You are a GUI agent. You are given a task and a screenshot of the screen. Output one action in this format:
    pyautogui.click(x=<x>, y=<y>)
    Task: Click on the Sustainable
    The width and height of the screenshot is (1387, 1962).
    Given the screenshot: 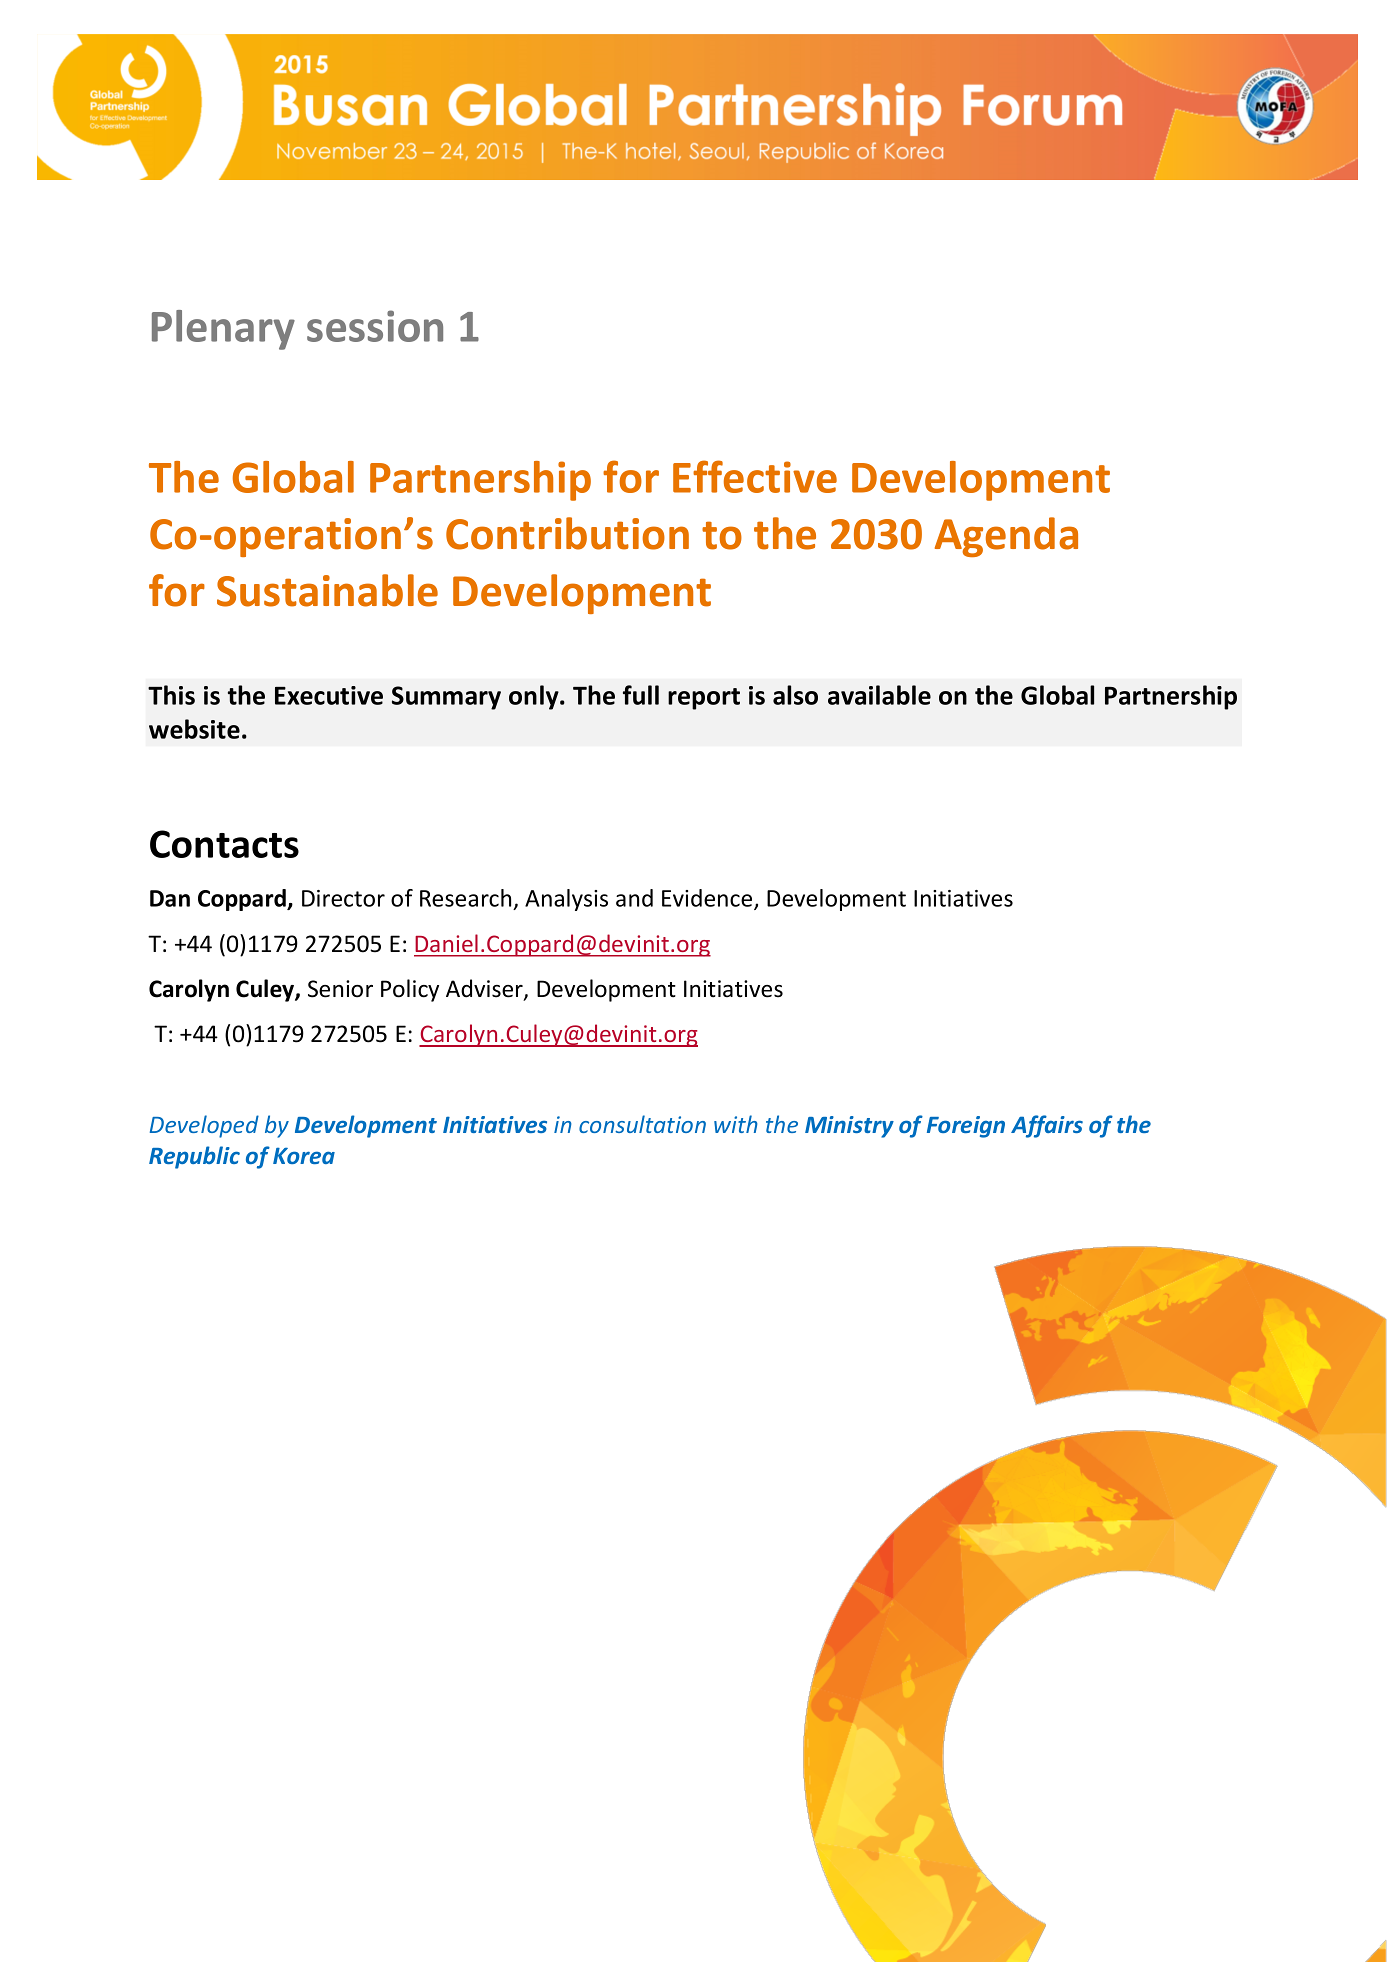 What is the action you would take?
    pyautogui.click(x=327, y=590)
